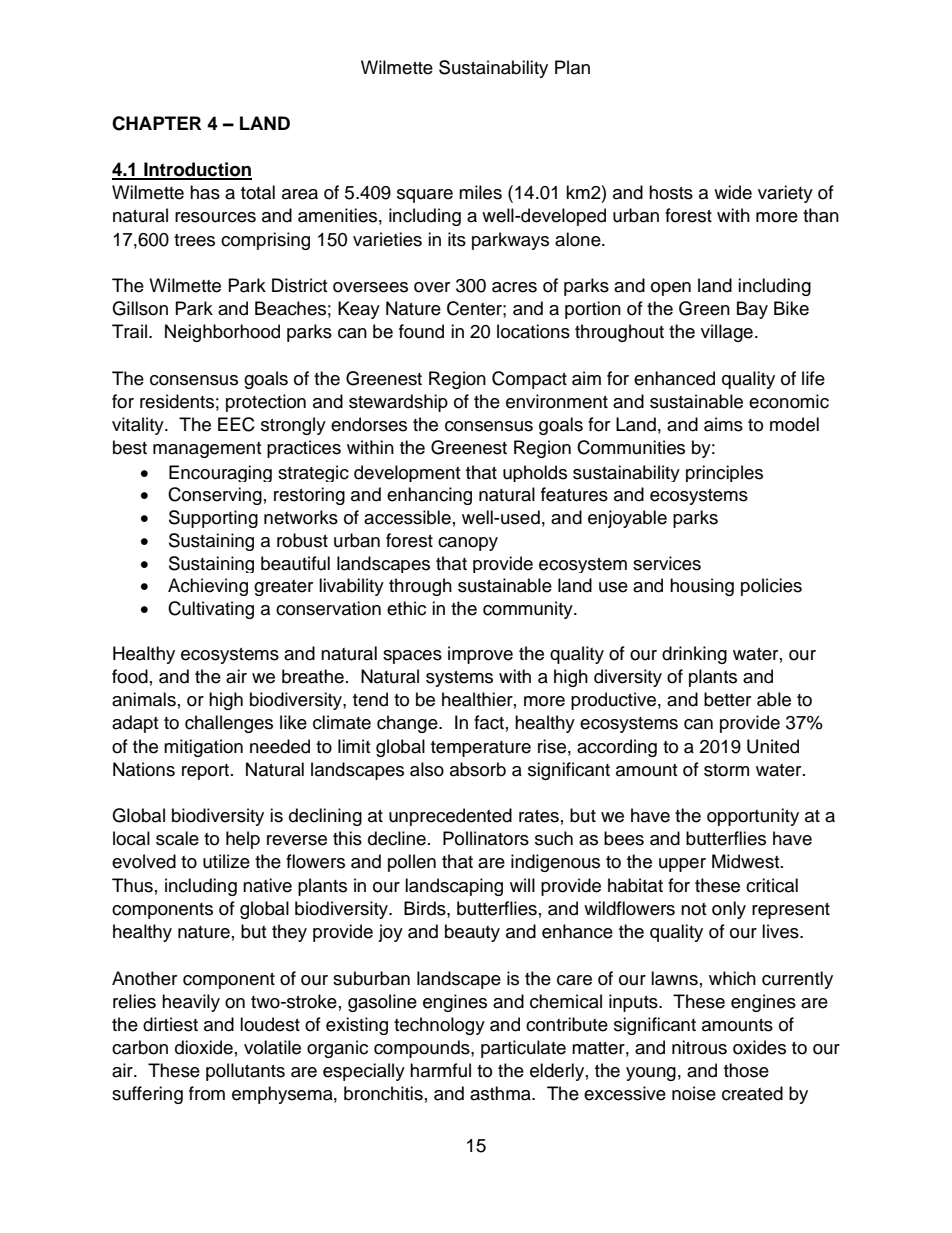 The image size is (952, 1233). What do you see at coordinates (727, 699) in the document?
I see `better` at bounding box center [727, 699].
